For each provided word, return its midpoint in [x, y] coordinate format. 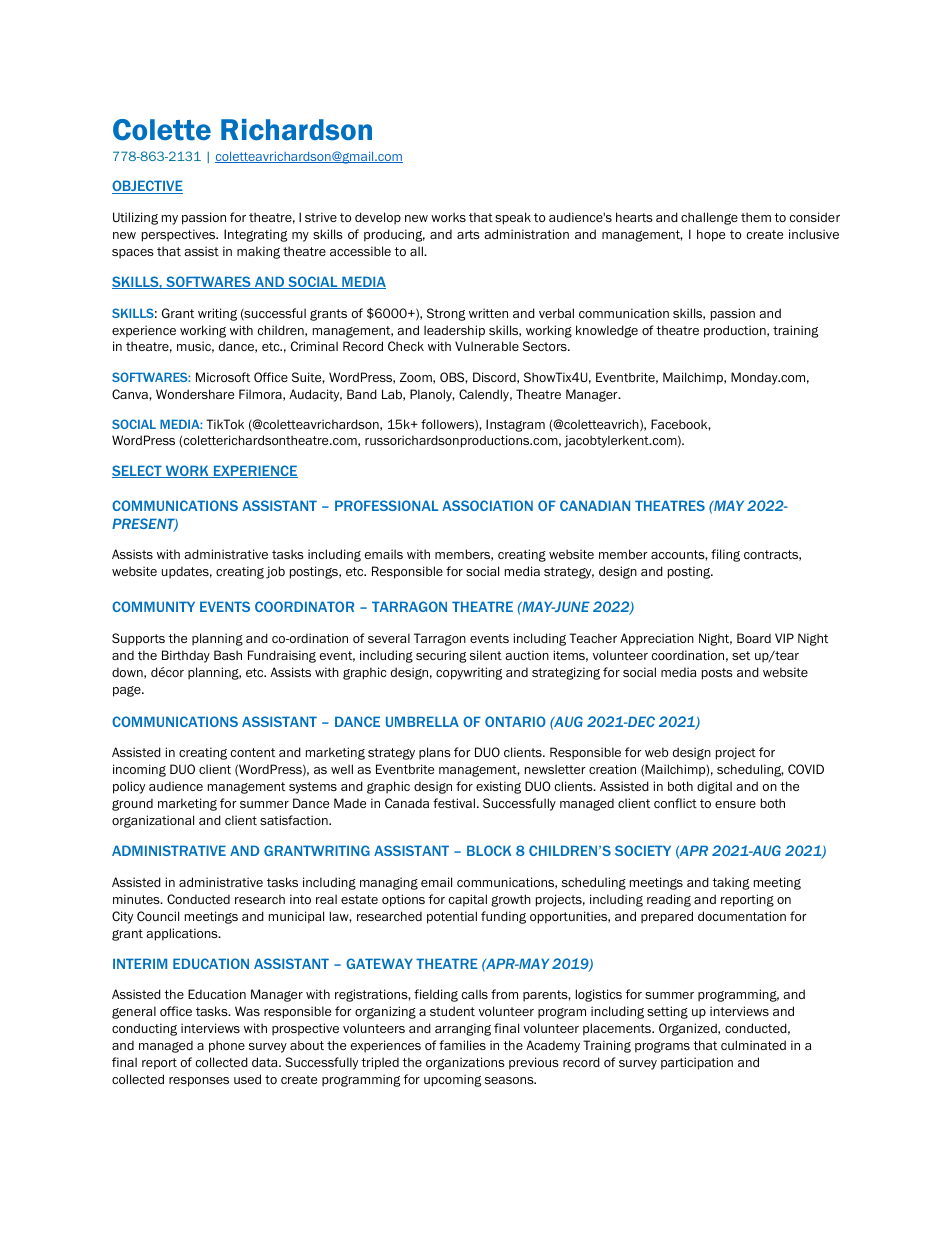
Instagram [515, 425]
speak [513, 218]
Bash [228, 655]
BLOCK [489, 850]
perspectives [180, 235]
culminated [753, 1045]
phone [227, 1046]
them [756, 217]
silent [486, 655]
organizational [153, 821]
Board [754, 638]
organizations [465, 1063]
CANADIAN [595, 505]
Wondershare [195, 394]
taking [730, 883]
